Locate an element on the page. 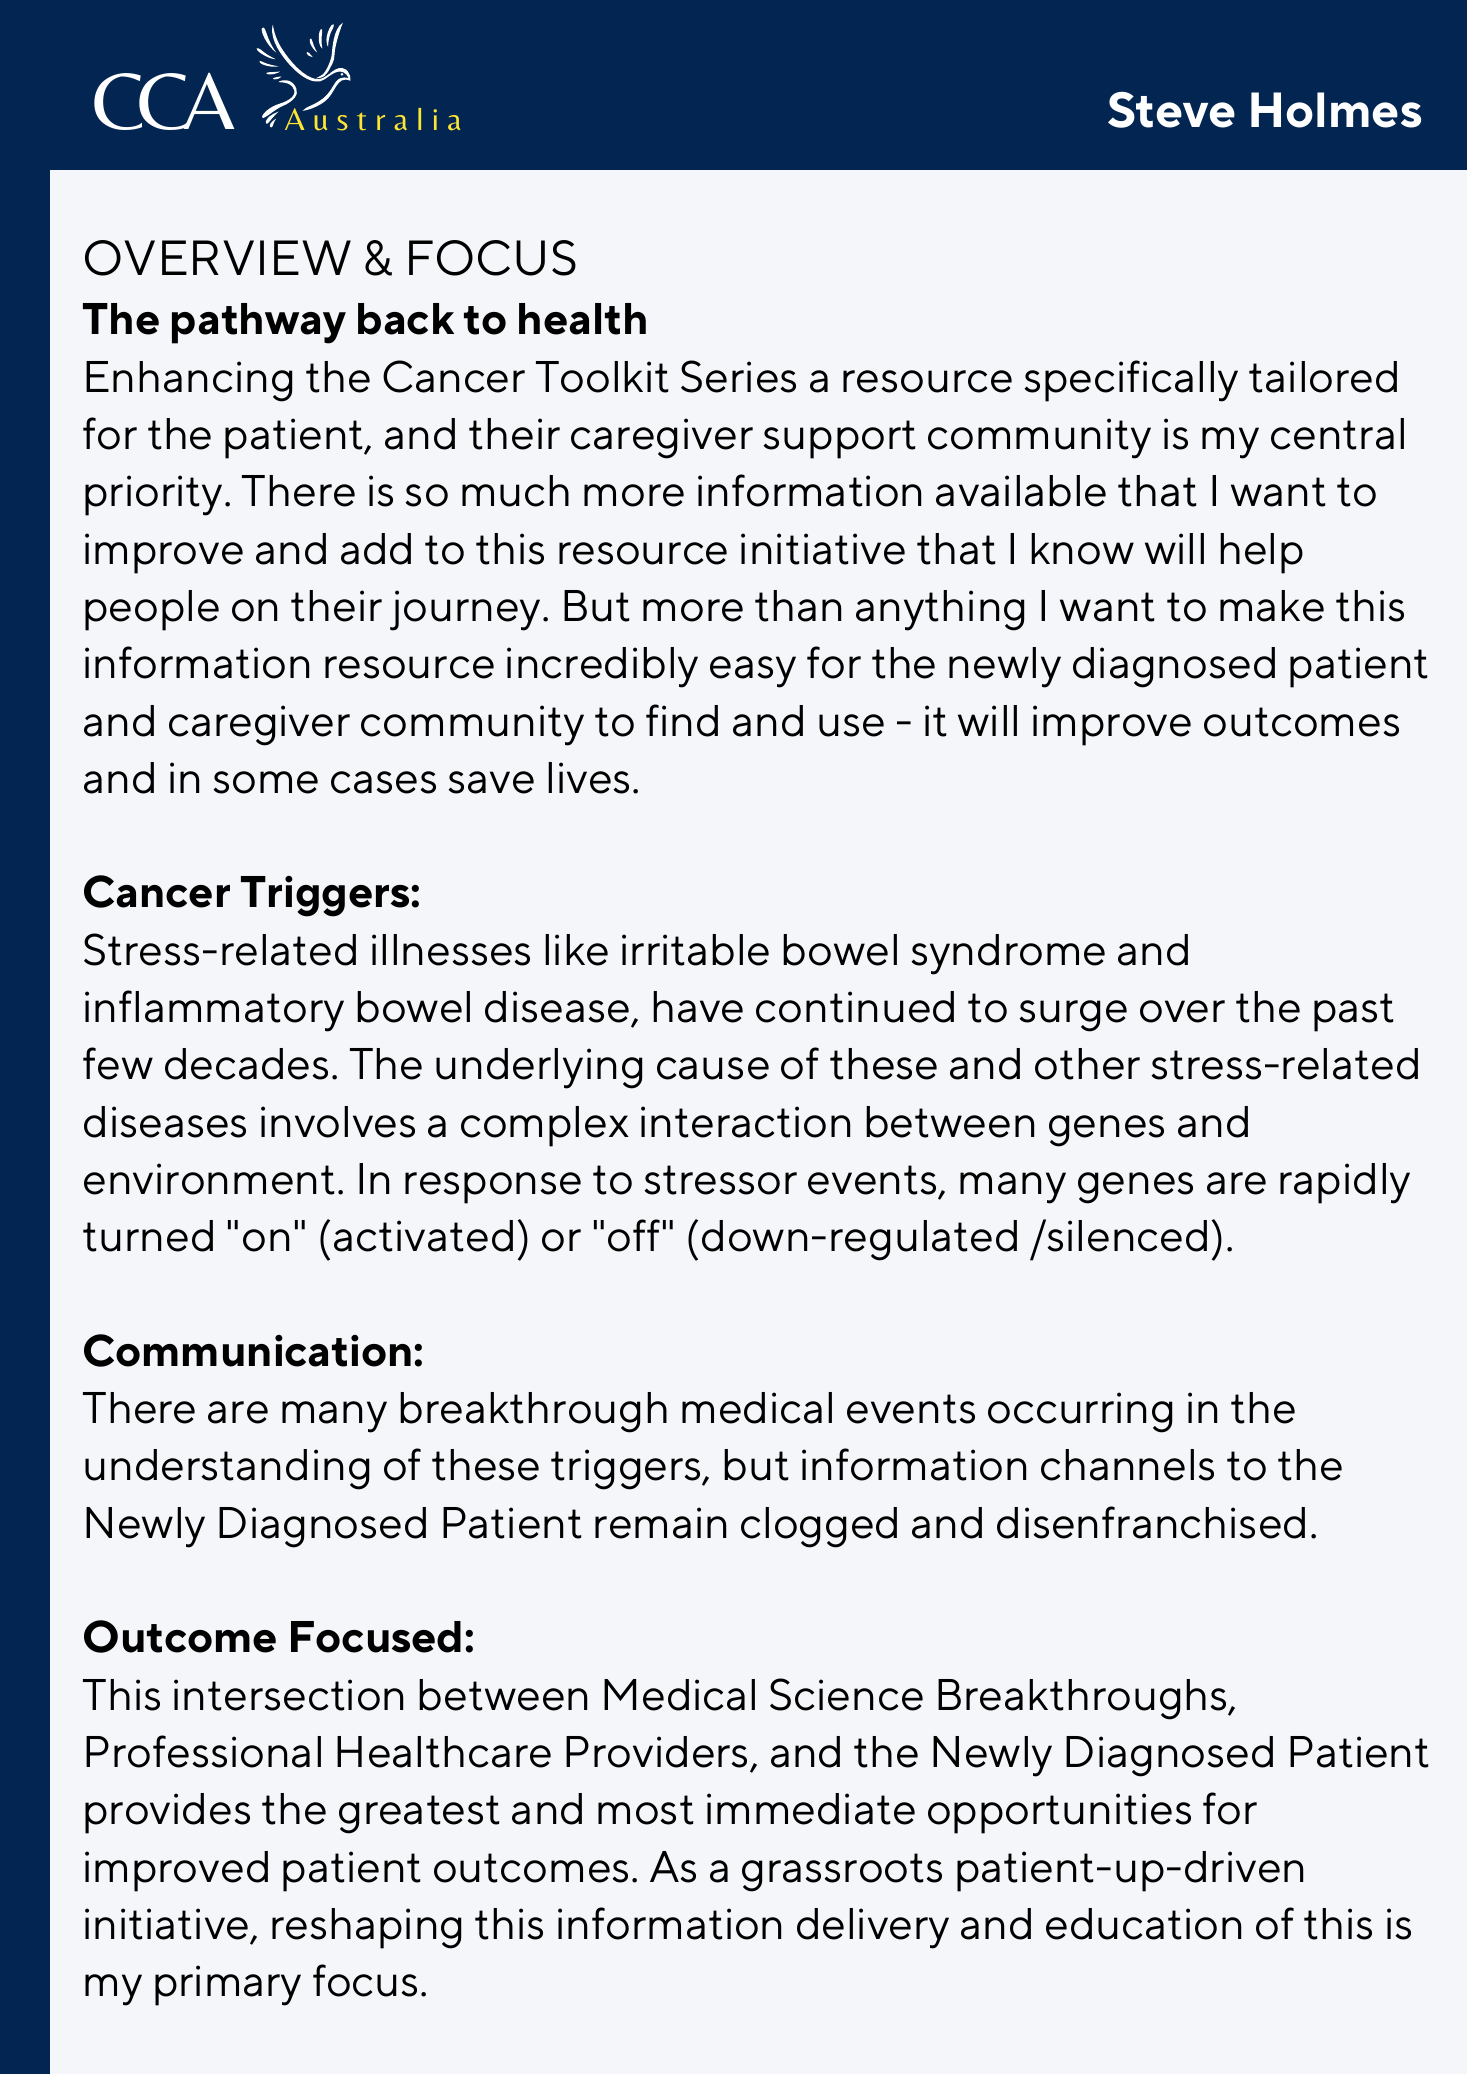  cause is located at coordinates (713, 1068).
